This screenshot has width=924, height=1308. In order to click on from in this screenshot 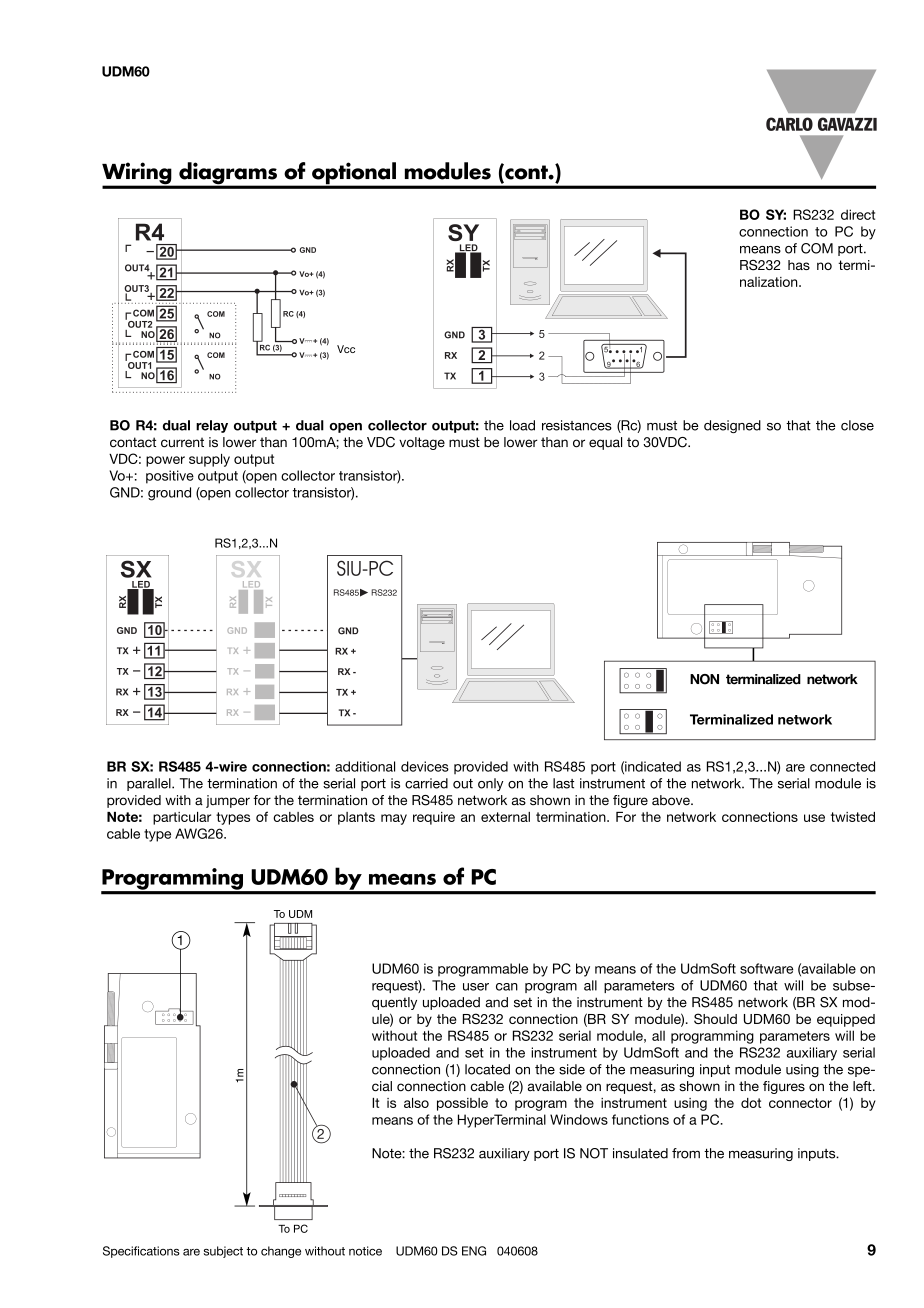, I will do `click(686, 1153)`.
